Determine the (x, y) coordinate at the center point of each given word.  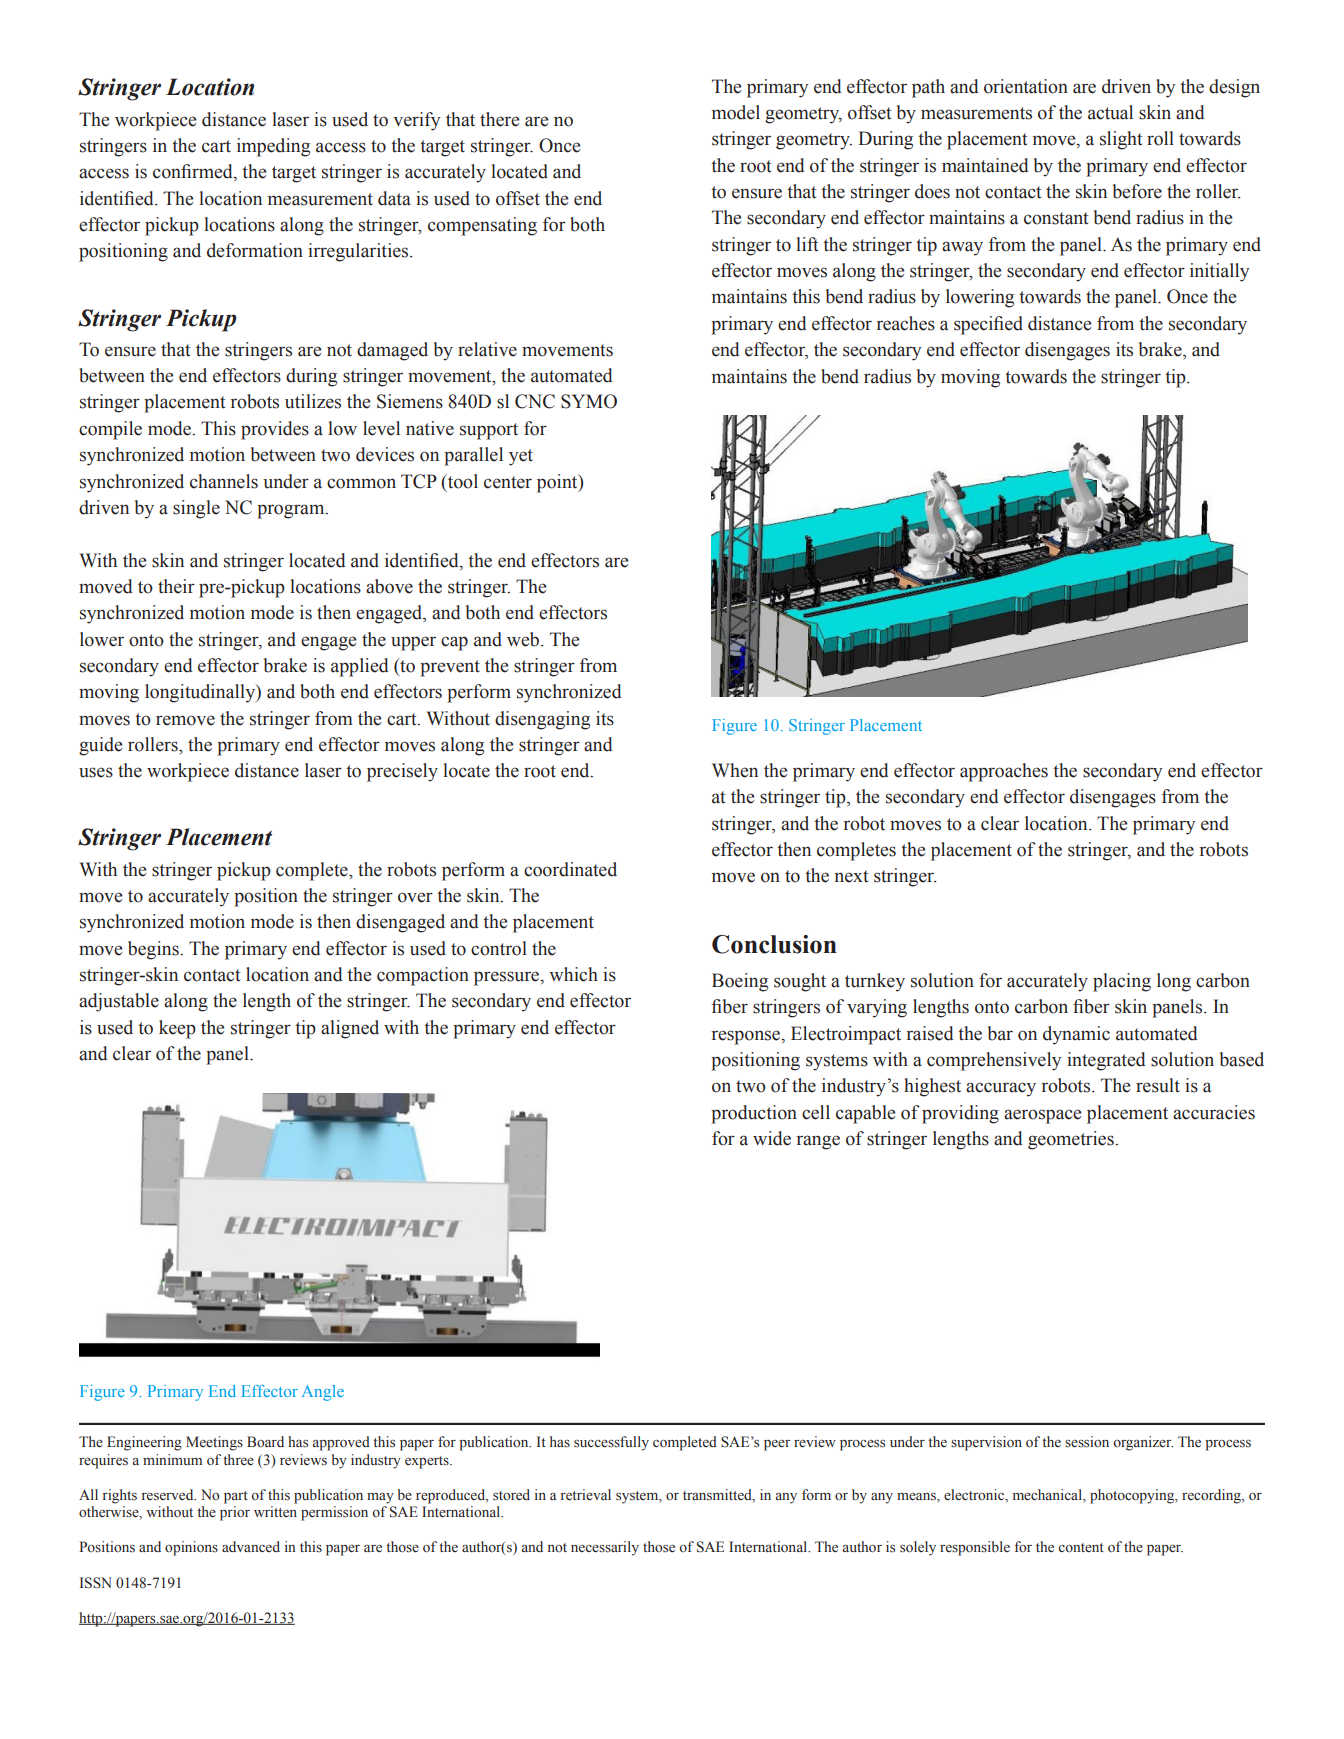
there (500, 119)
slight (1121, 140)
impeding (273, 147)
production (754, 1114)
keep (177, 1029)
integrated (1106, 1061)
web (524, 639)
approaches (1004, 772)
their (176, 586)
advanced (251, 1546)
